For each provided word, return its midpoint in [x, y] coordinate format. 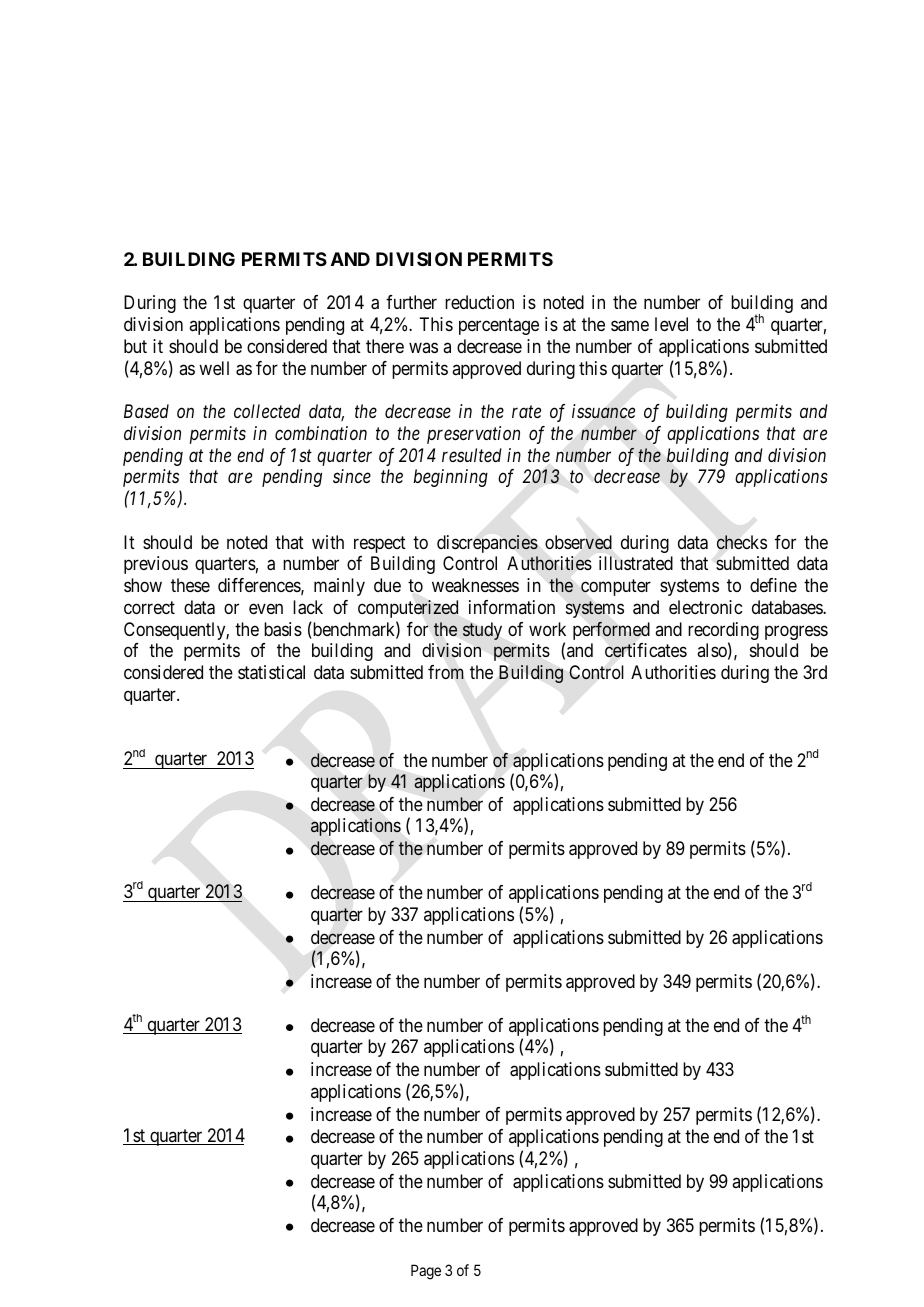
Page [426, 1272]
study [482, 631]
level [671, 324]
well [214, 368]
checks [742, 542]
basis [283, 629]
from [446, 672]
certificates [646, 650]
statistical [271, 672]
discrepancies [487, 544]
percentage [499, 326]
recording [723, 632]
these [190, 585]
